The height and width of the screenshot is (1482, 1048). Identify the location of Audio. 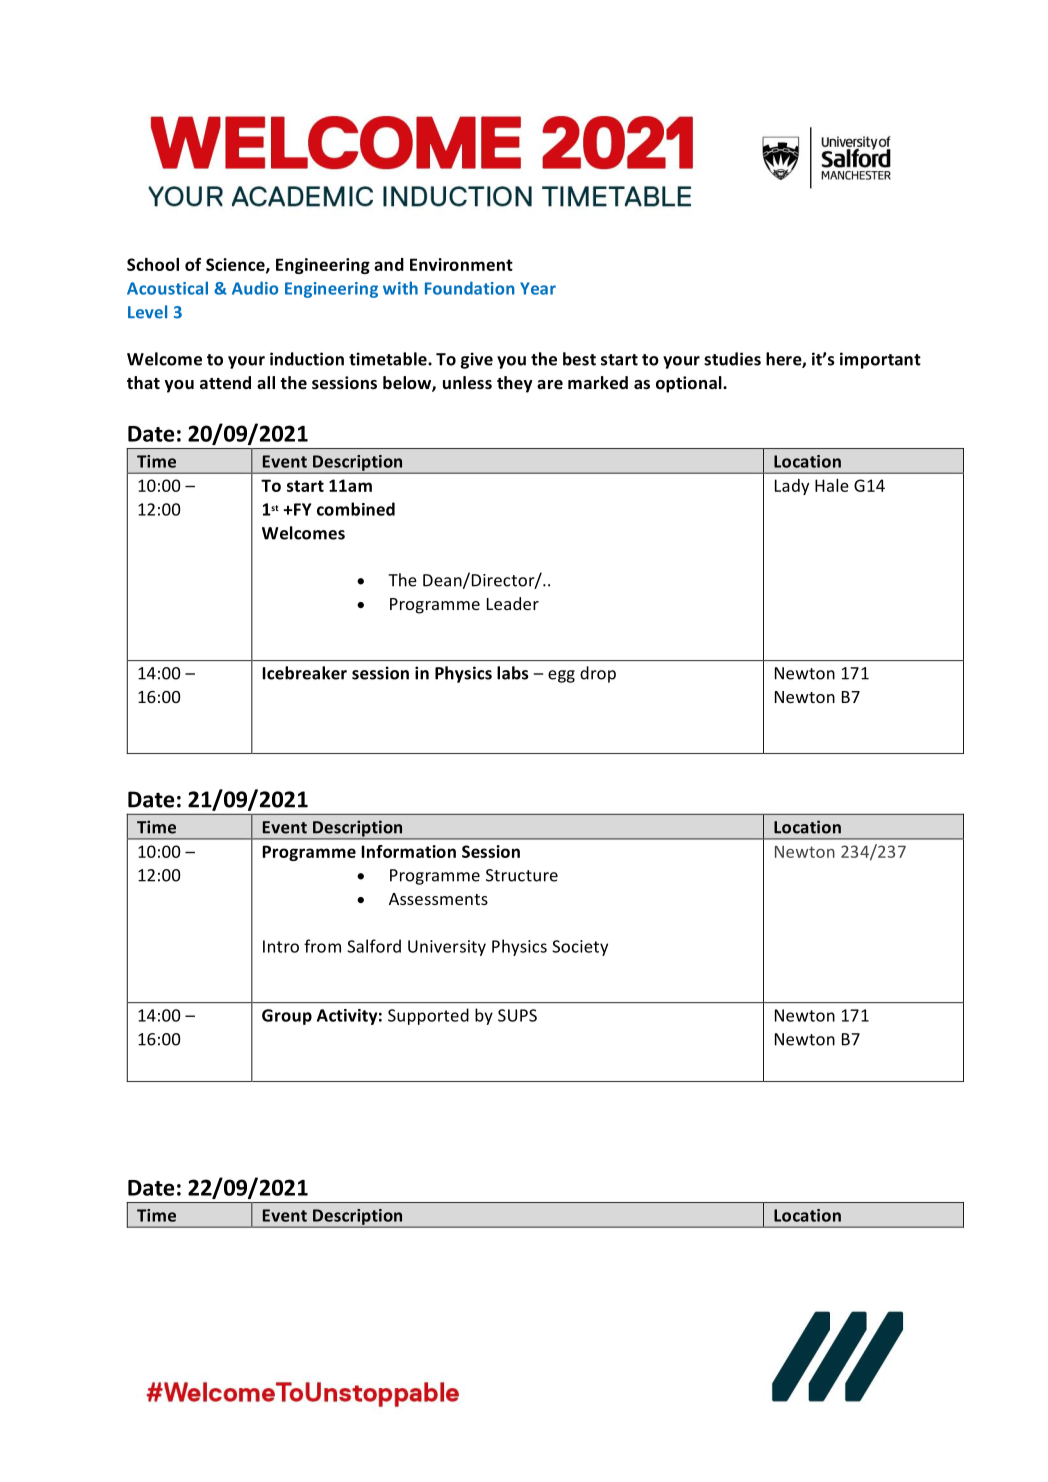
(255, 288).
